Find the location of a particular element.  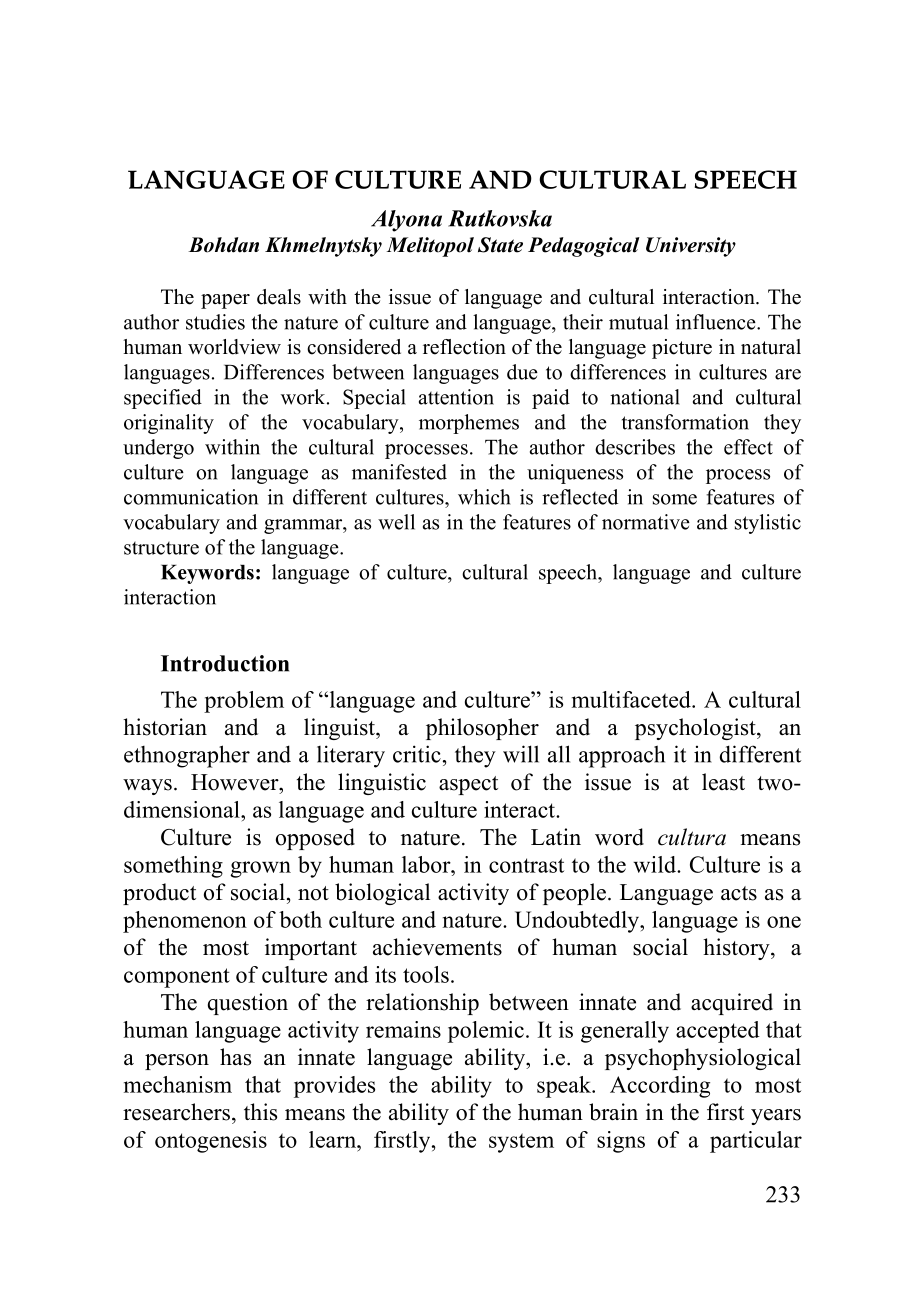

this is located at coordinates (260, 1112).
